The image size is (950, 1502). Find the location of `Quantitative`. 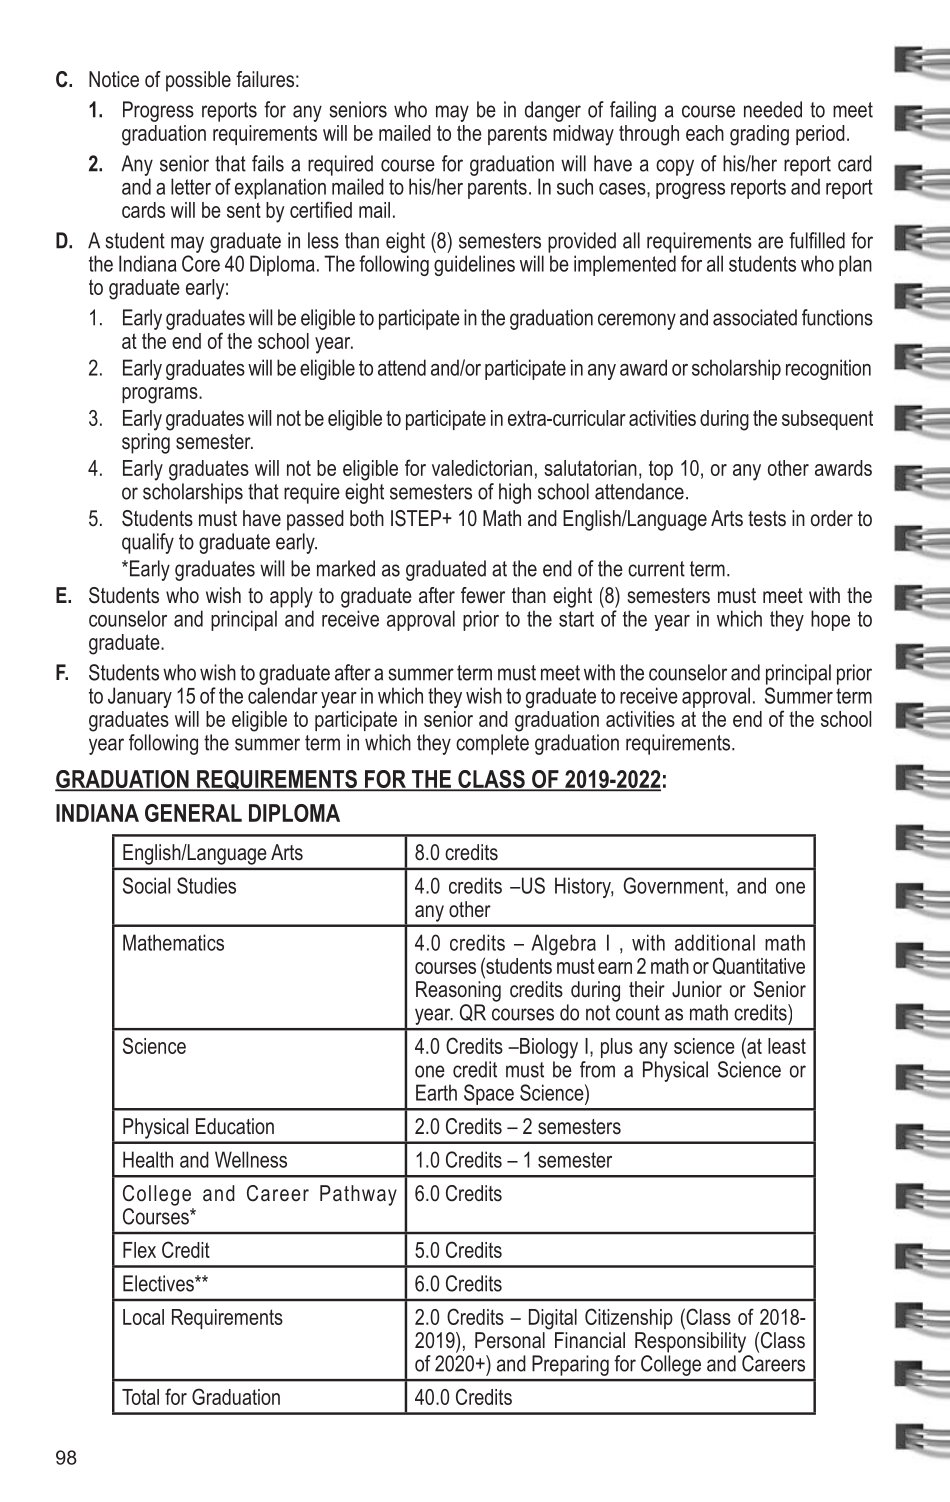

Quantitative is located at coordinates (759, 966).
